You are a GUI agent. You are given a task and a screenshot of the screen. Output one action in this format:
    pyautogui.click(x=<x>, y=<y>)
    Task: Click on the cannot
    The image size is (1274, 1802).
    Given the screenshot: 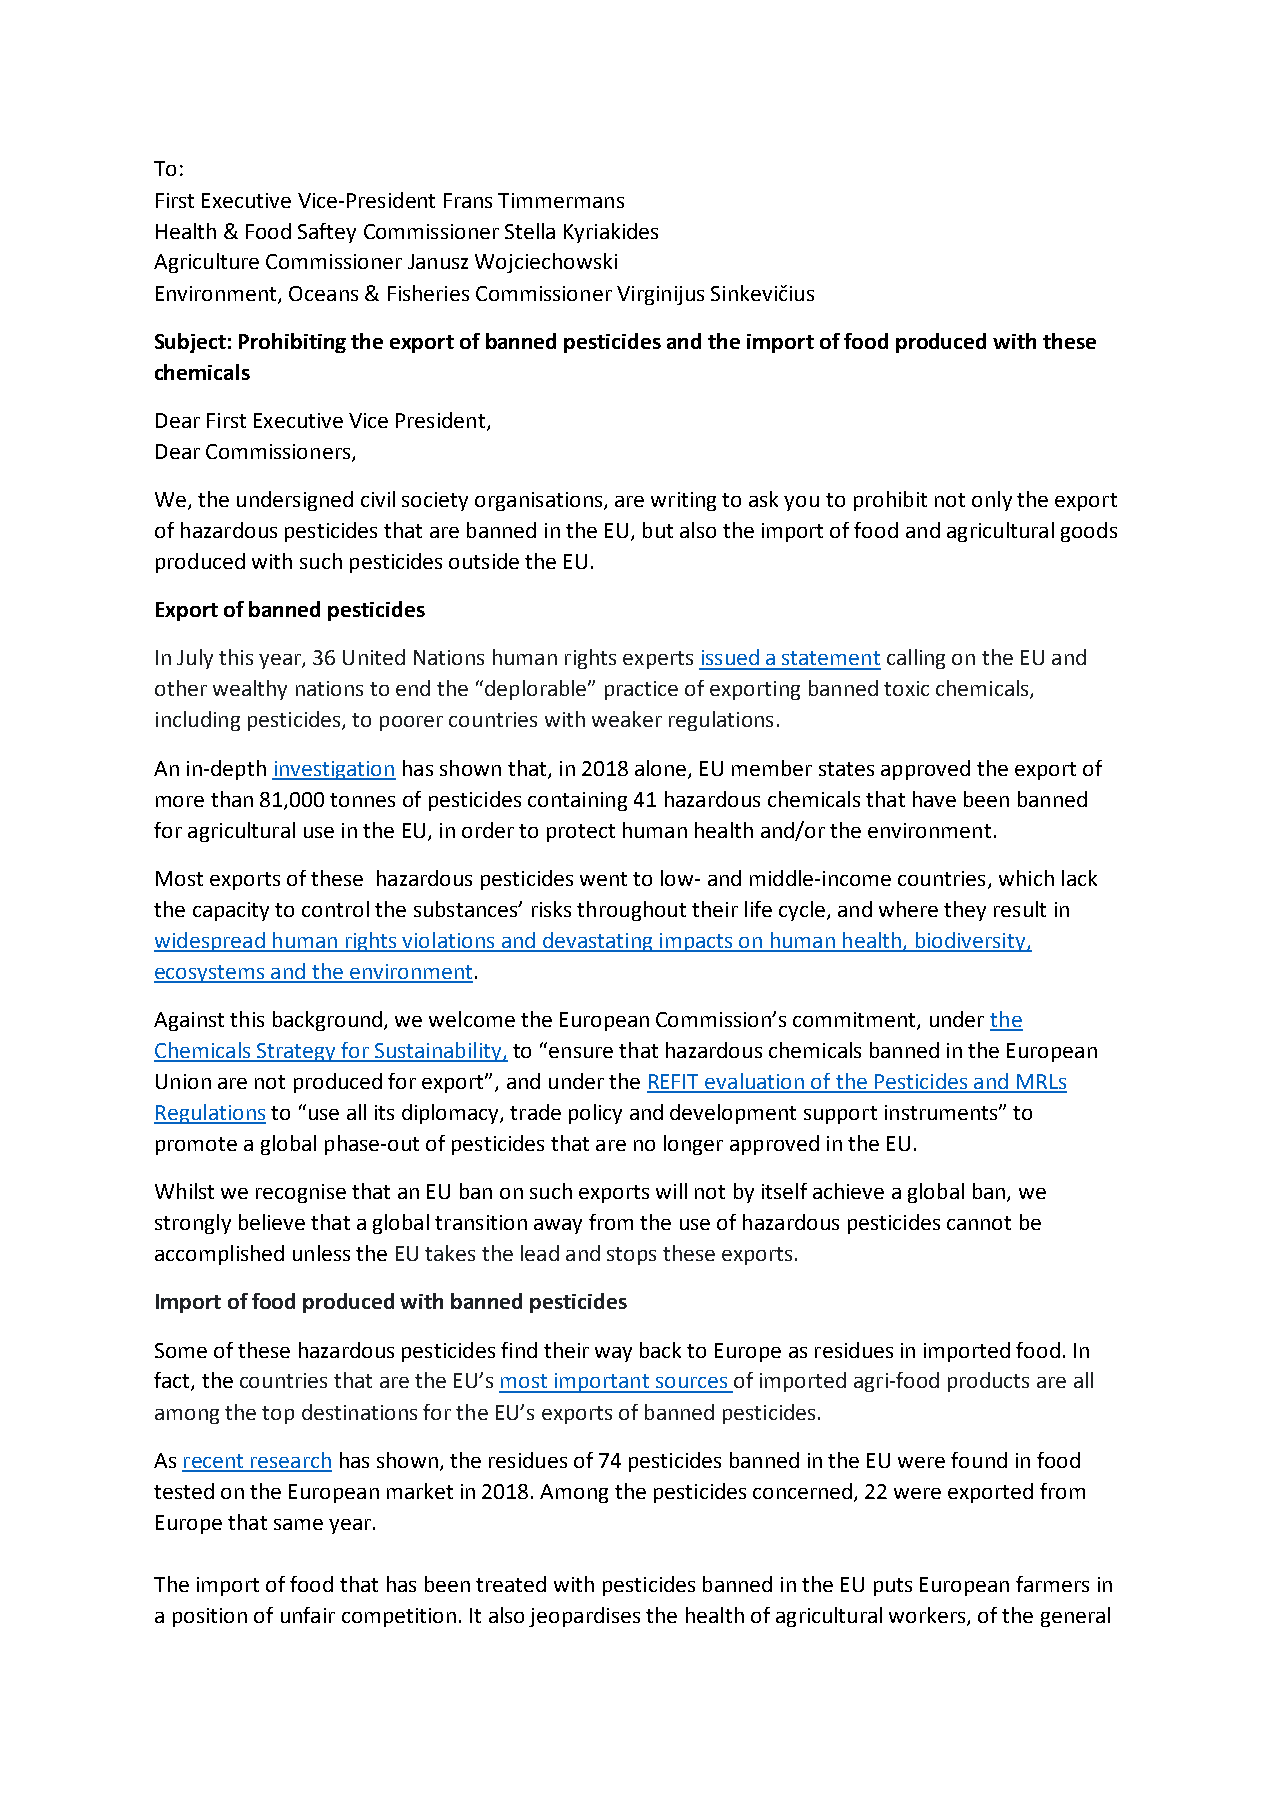 What is the action you would take?
    pyautogui.click(x=979, y=1223)
